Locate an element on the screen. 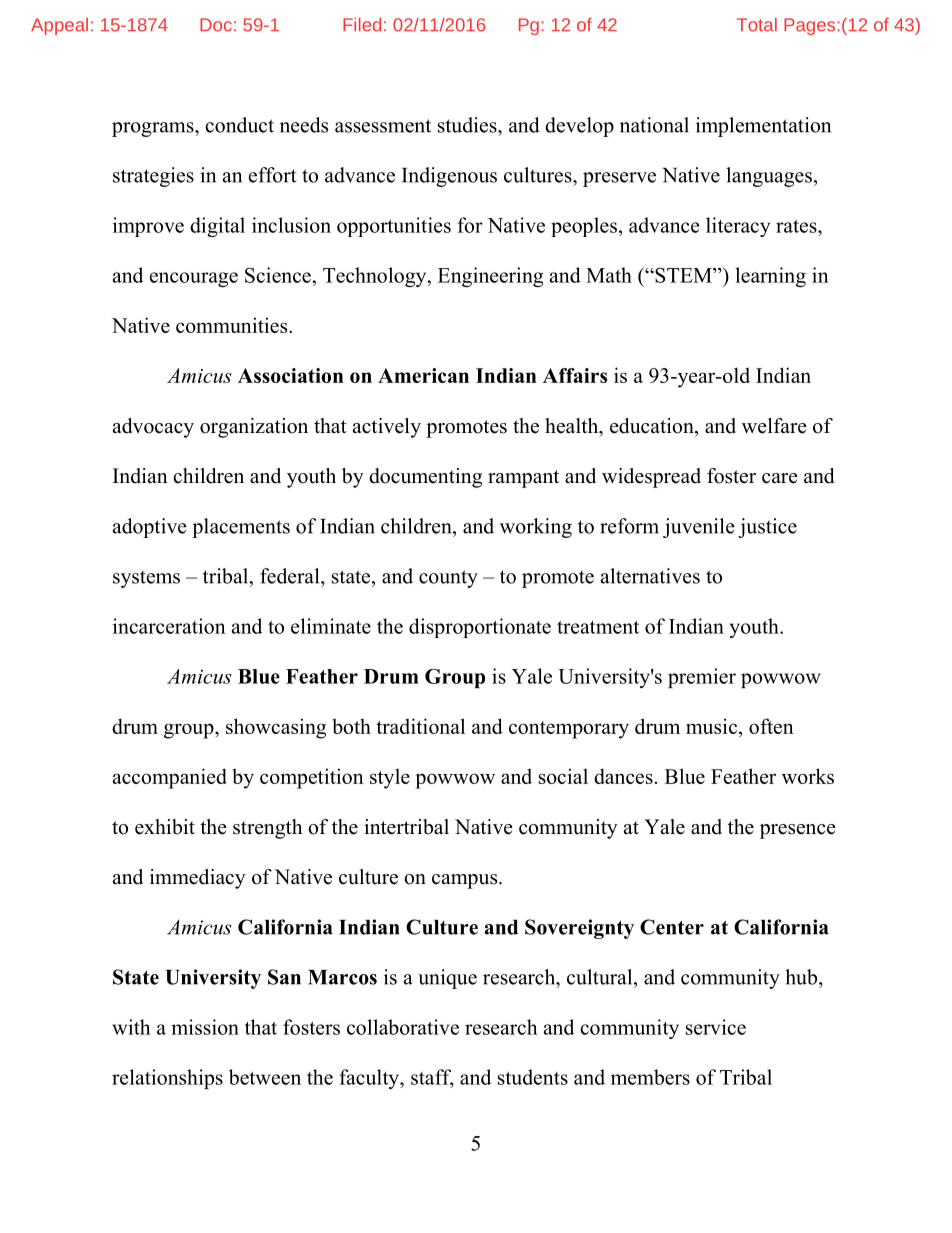 The width and height of the screenshot is (952, 1233). juvenile is located at coordinates (699, 528).
